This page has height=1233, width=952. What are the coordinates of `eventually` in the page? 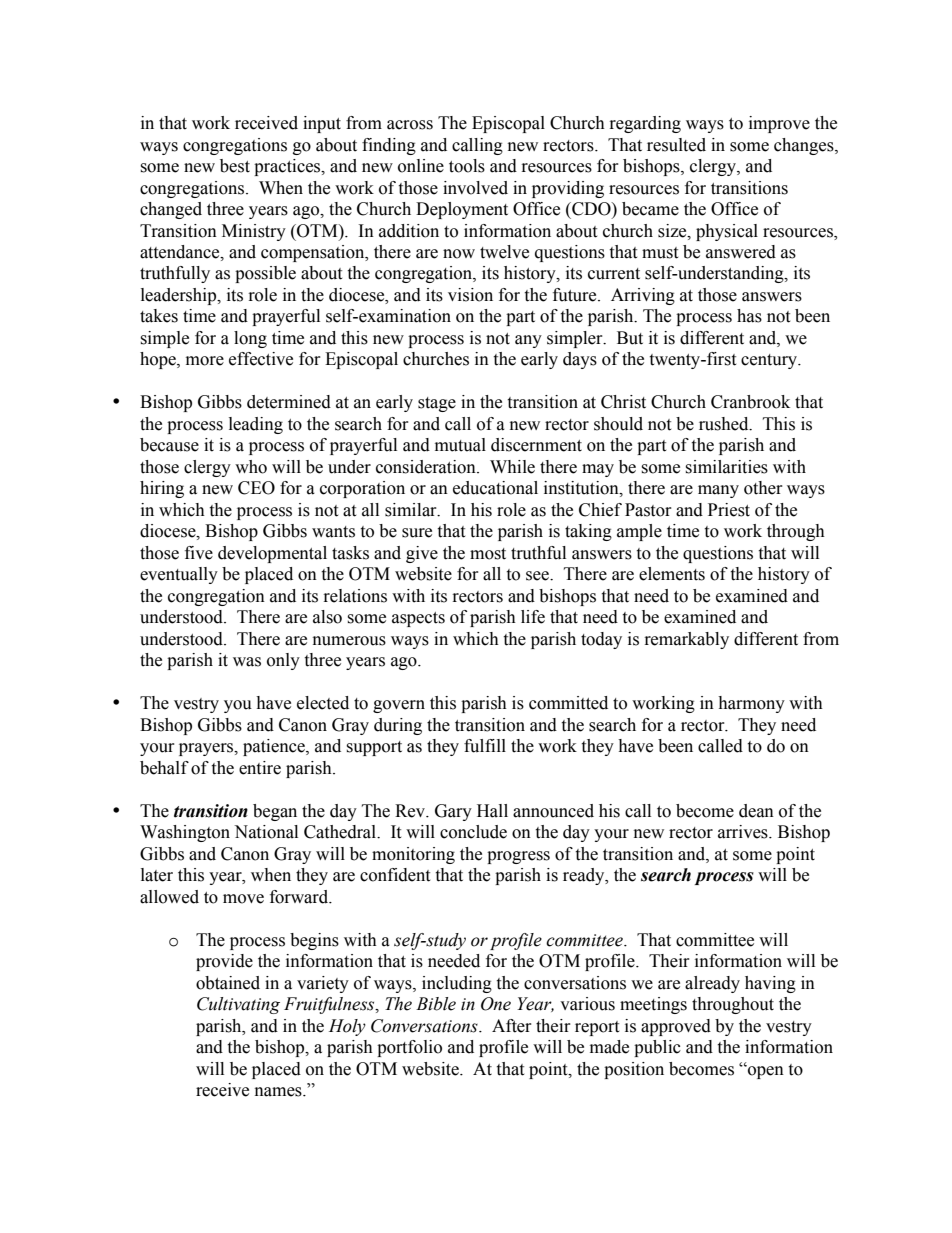 It's located at (179, 575).
